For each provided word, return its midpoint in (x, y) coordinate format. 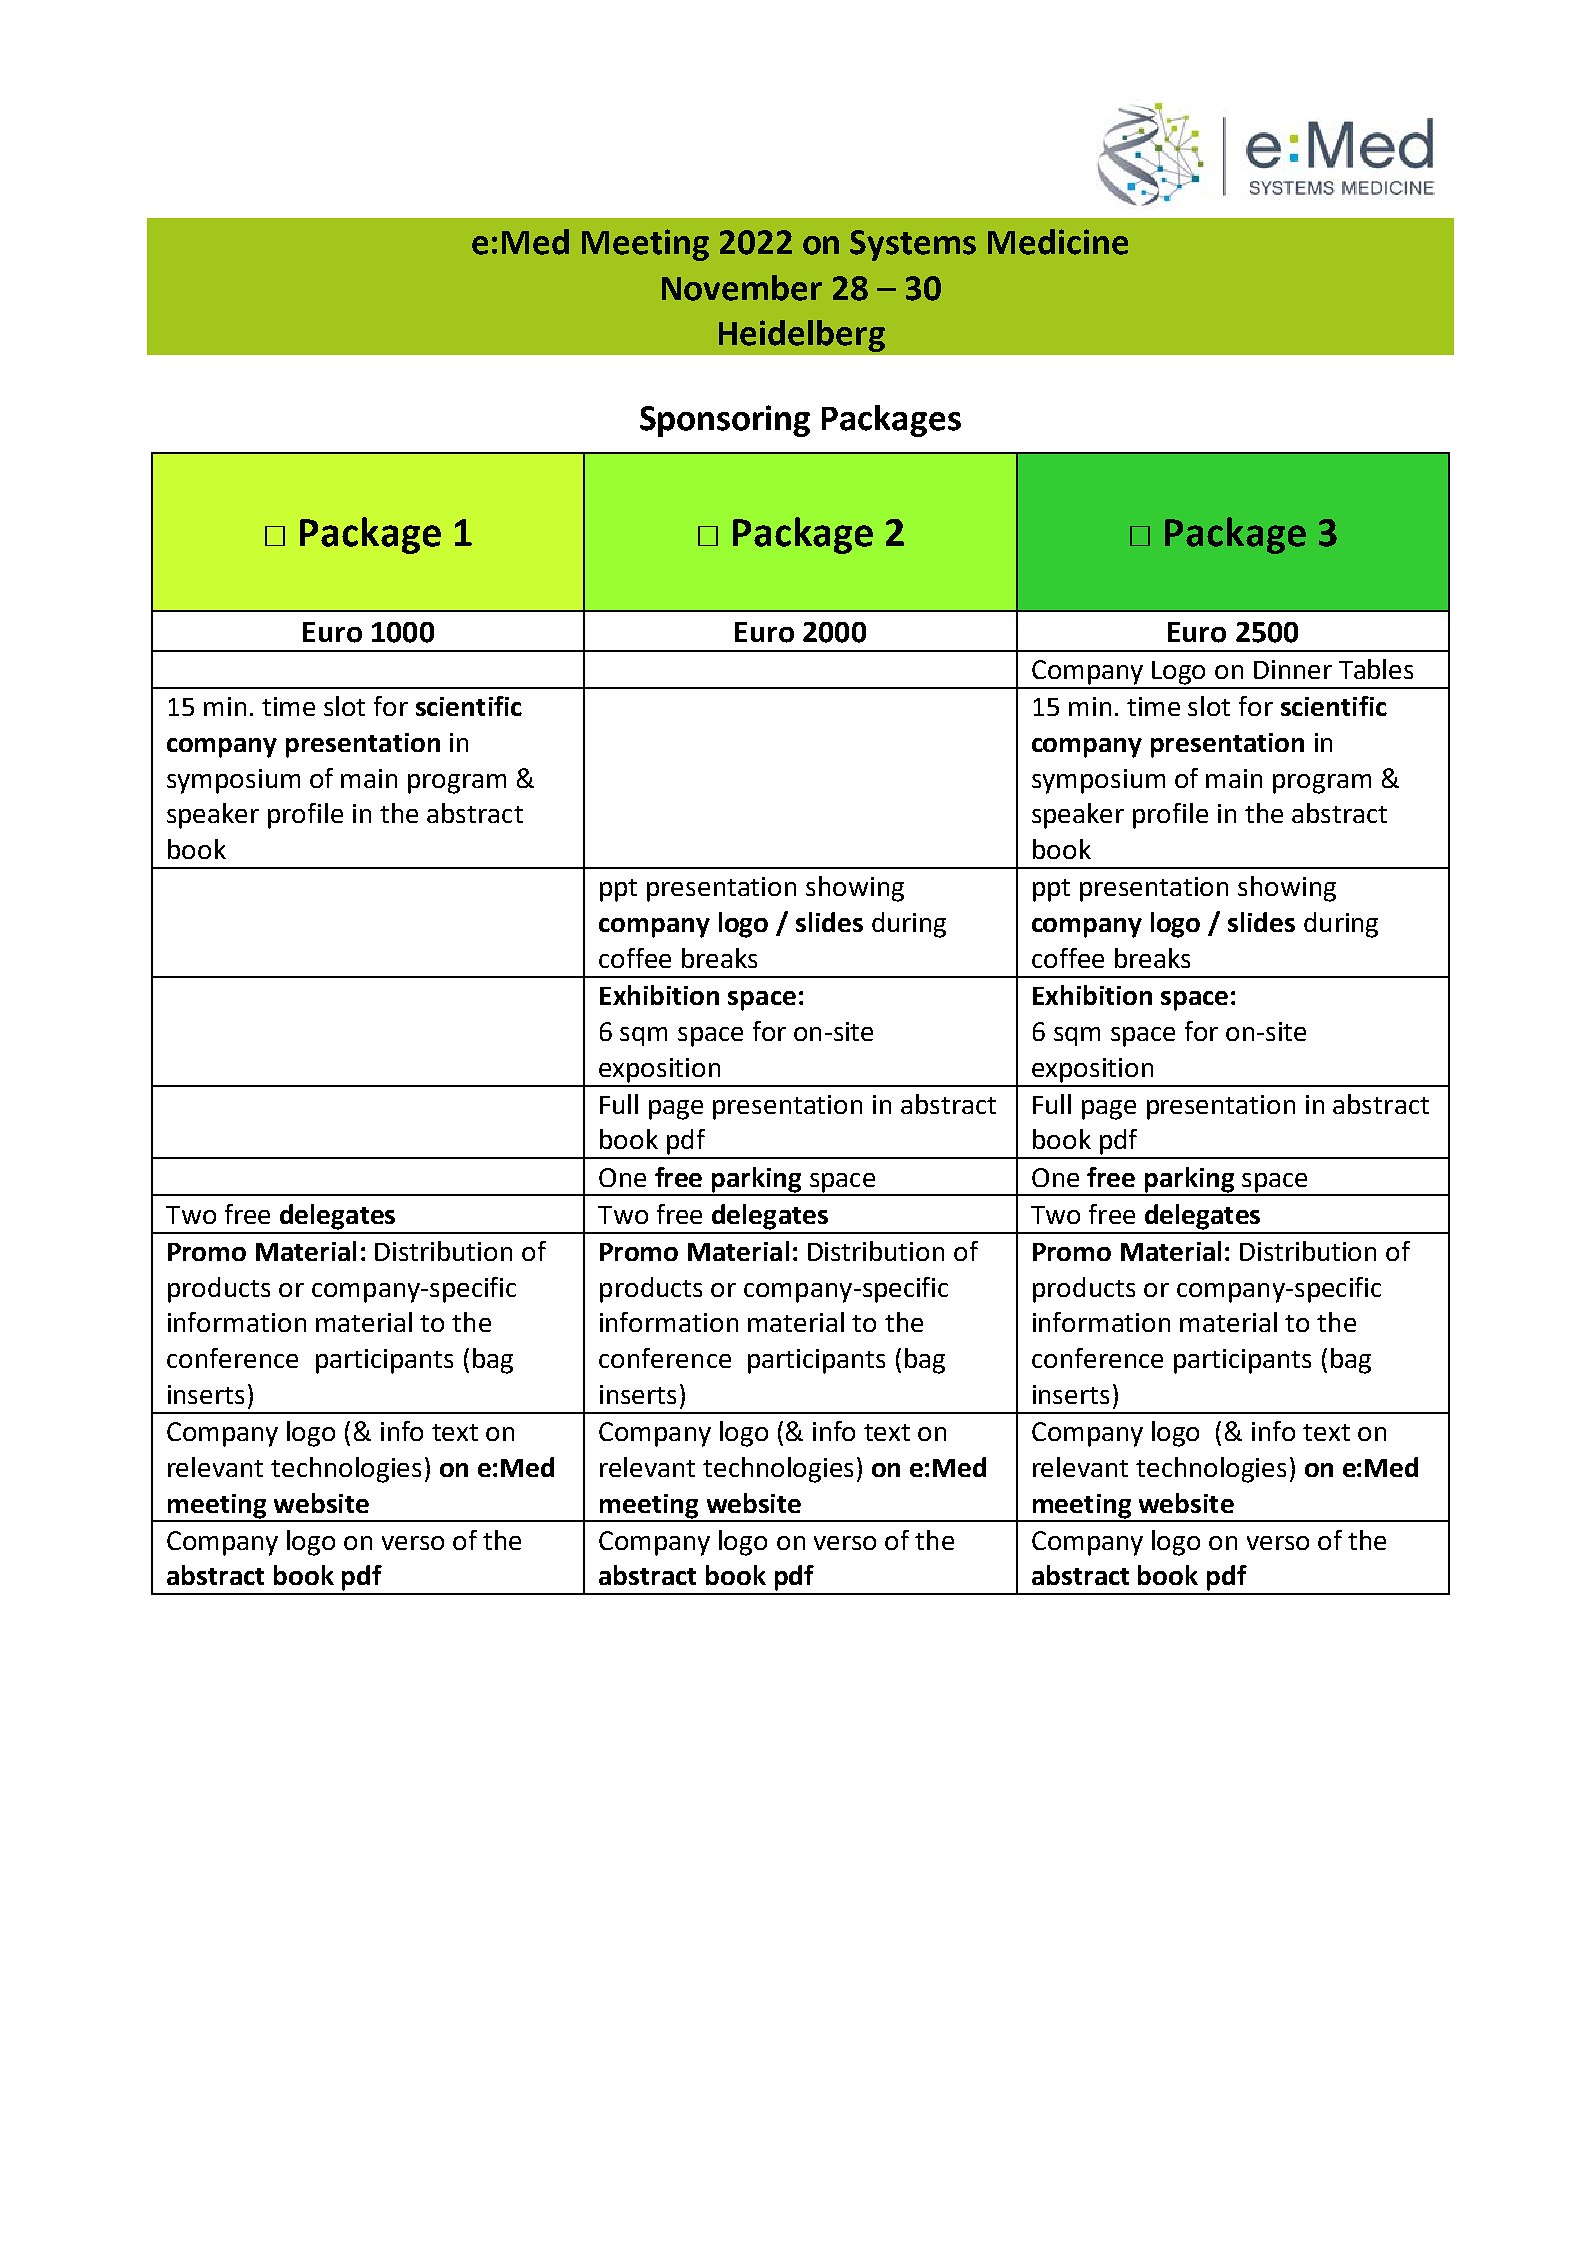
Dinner (1293, 669)
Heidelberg (802, 336)
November (742, 288)
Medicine (1058, 242)
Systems (913, 245)
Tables (1376, 669)
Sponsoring (725, 421)
